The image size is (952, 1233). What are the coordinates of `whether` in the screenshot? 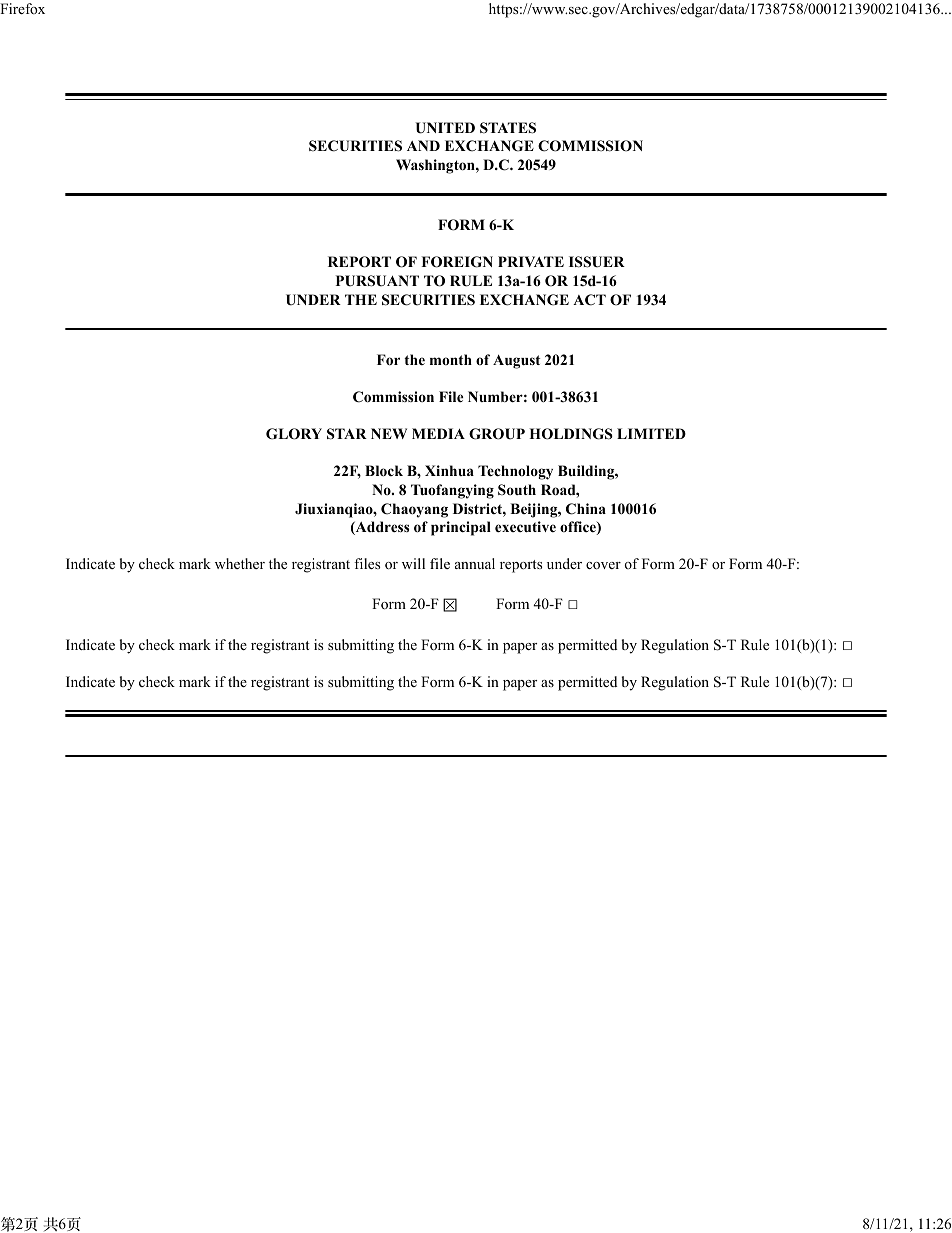 It's located at (240, 563).
